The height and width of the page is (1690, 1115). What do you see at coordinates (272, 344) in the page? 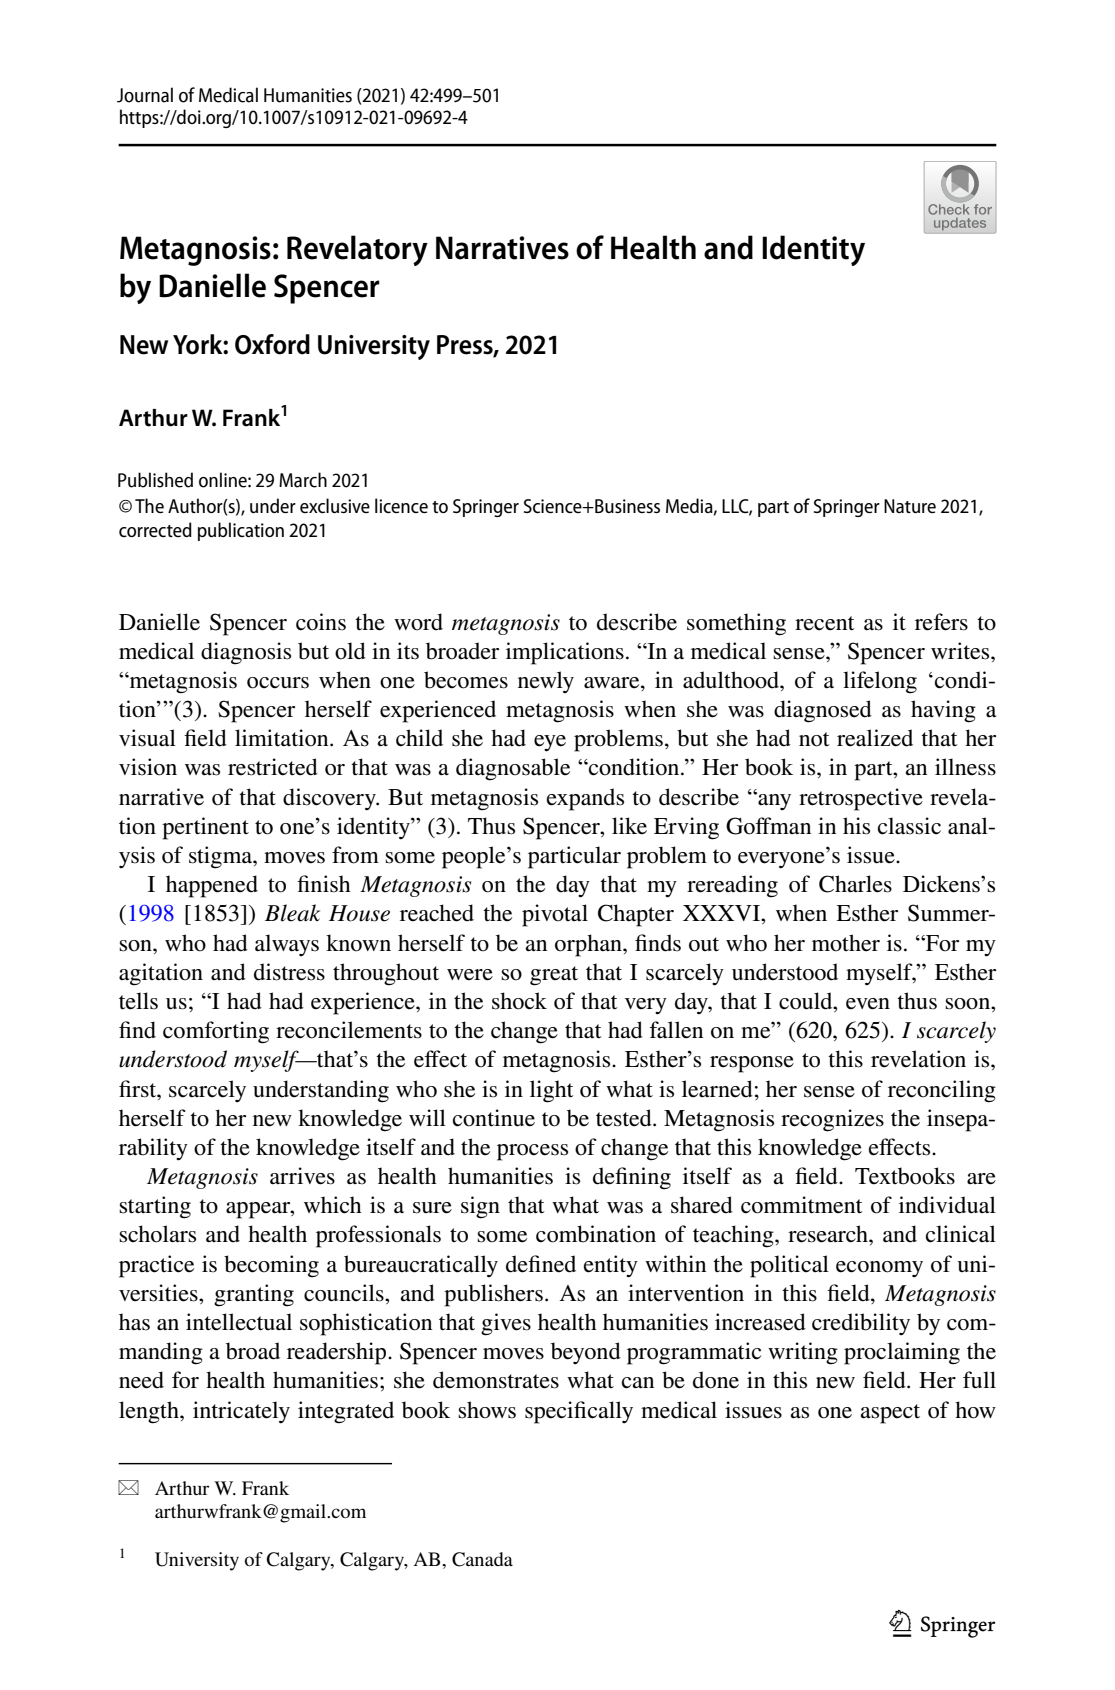
I see `Oxford` at bounding box center [272, 344].
